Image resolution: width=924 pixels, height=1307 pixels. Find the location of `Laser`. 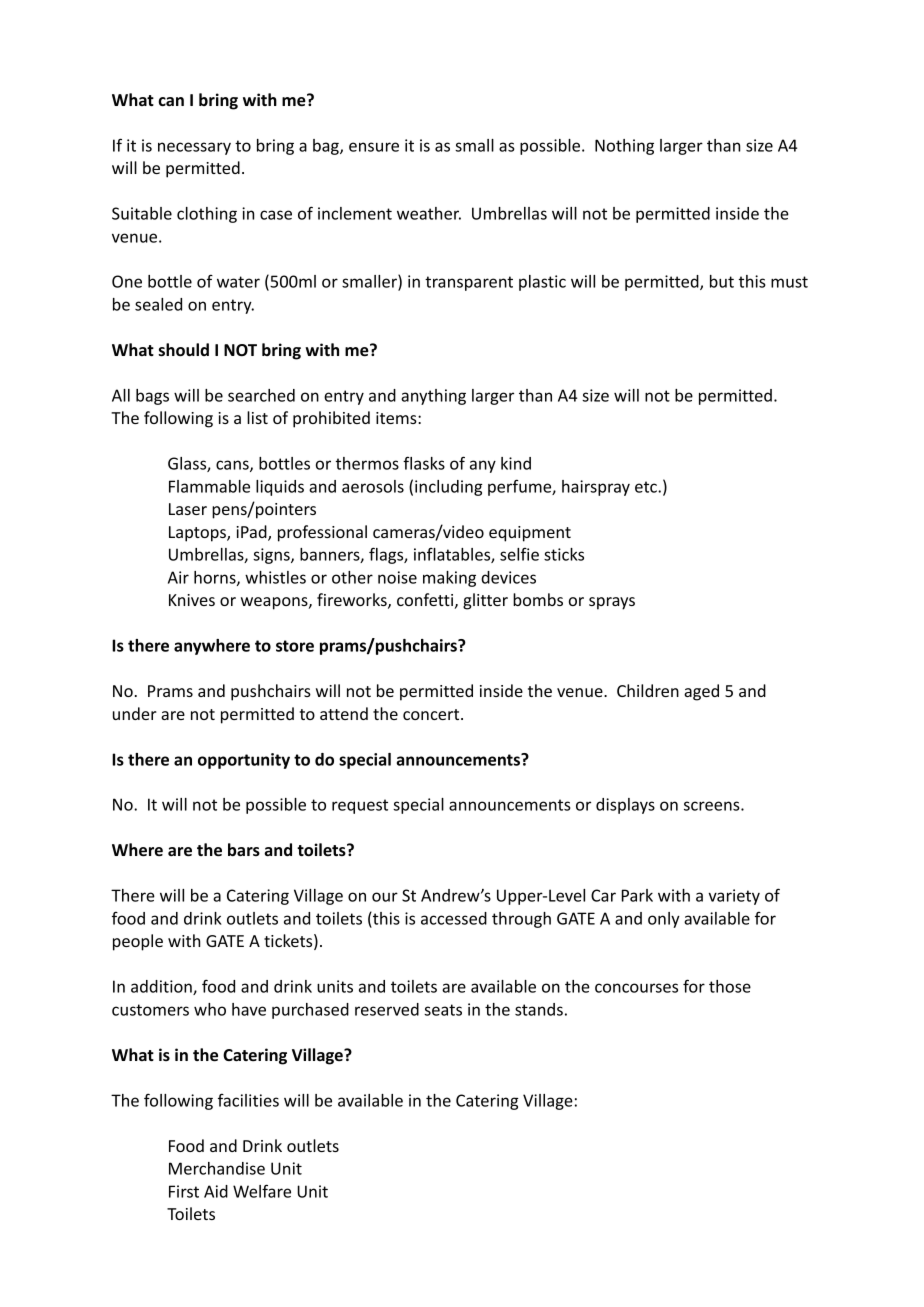

Laser is located at coordinates (188, 509).
